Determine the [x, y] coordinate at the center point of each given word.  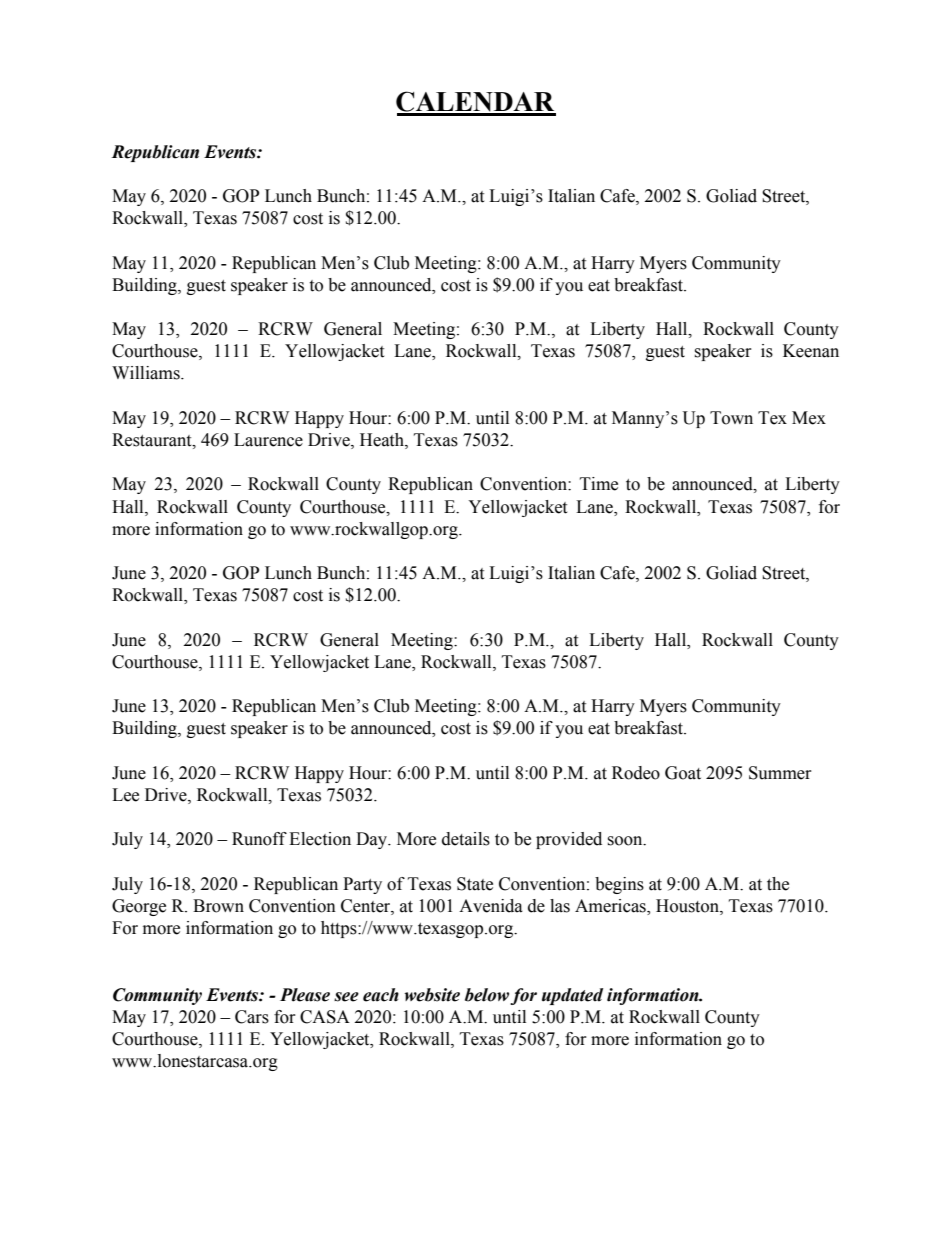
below [487, 995]
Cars [252, 1017]
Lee [125, 795]
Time [599, 484]
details [466, 839]
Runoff [259, 839]
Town [731, 418]
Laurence [268, 440]
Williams [147, 373]
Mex [809, 418]
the [778, 884]
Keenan [811, 351]
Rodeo [636, 773]
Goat [683, 773]
